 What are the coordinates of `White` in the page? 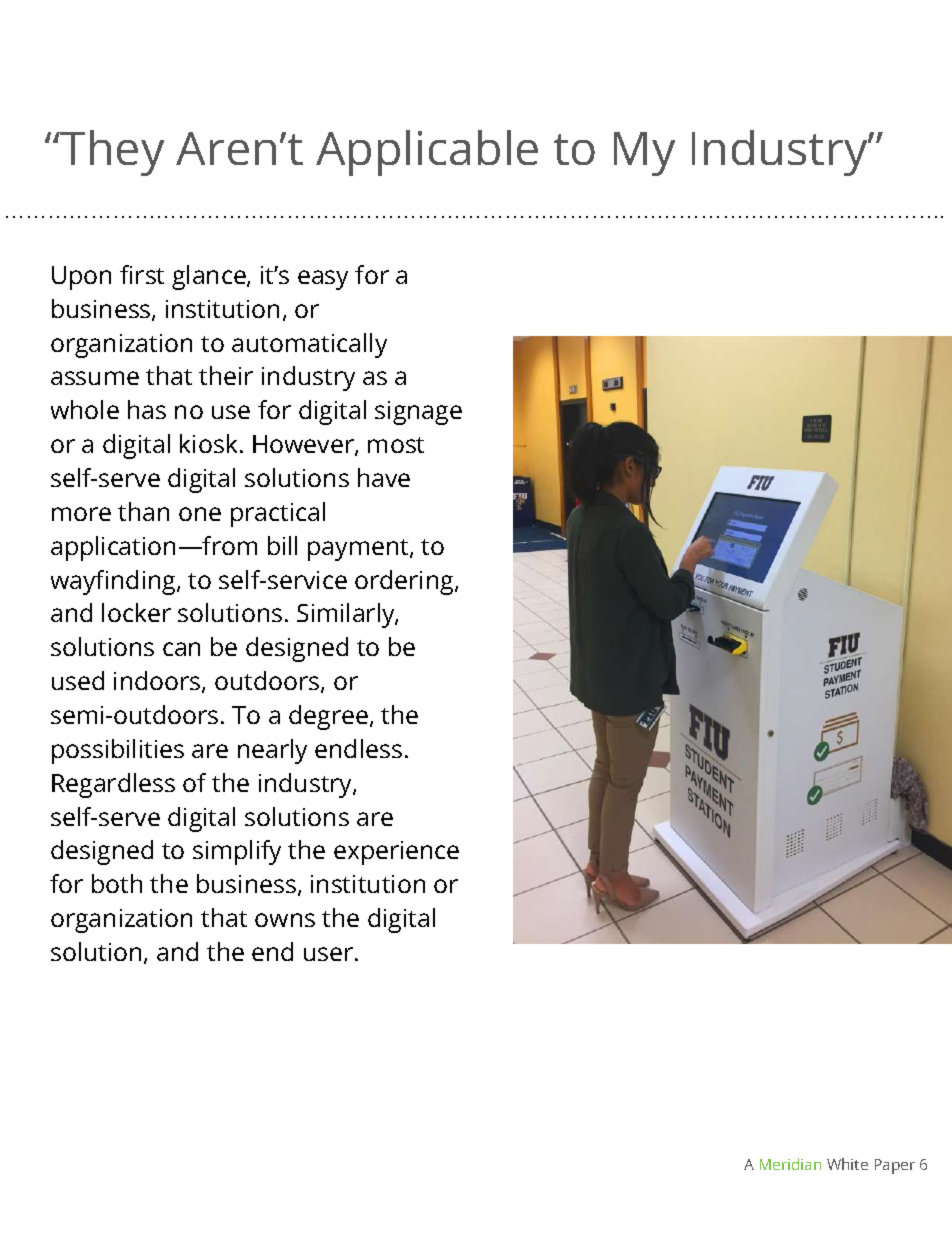 It's located at (847, 1164).
